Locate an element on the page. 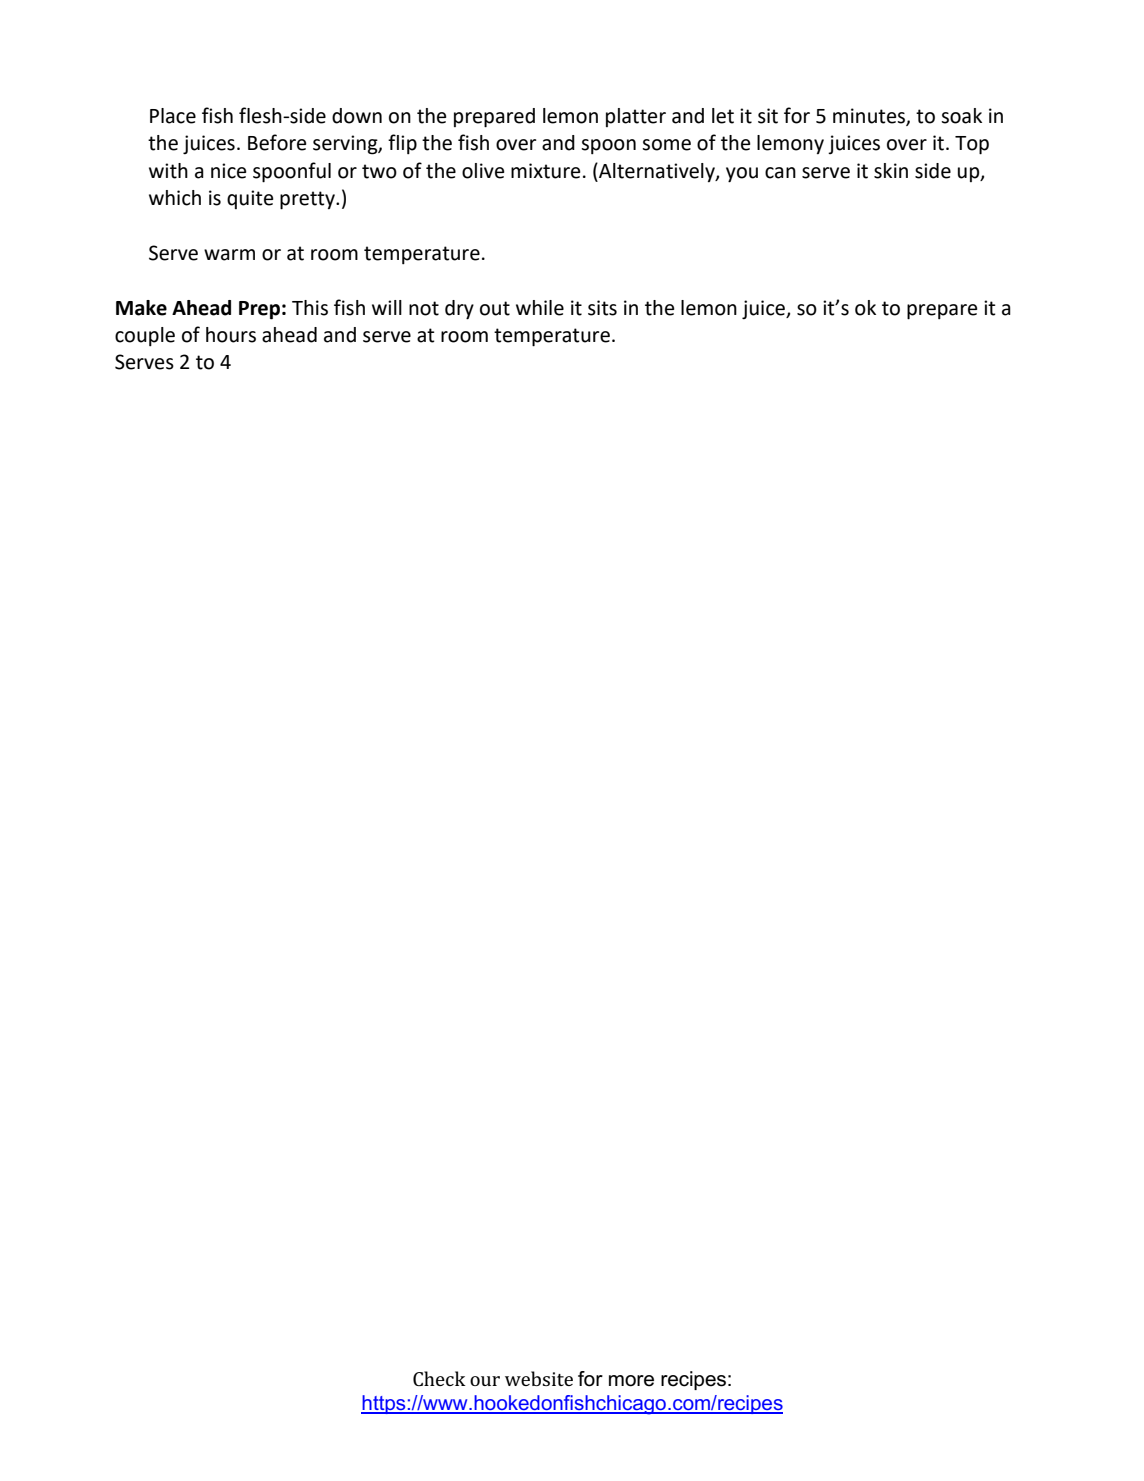  Check is located at coordinates (439, 1378).
